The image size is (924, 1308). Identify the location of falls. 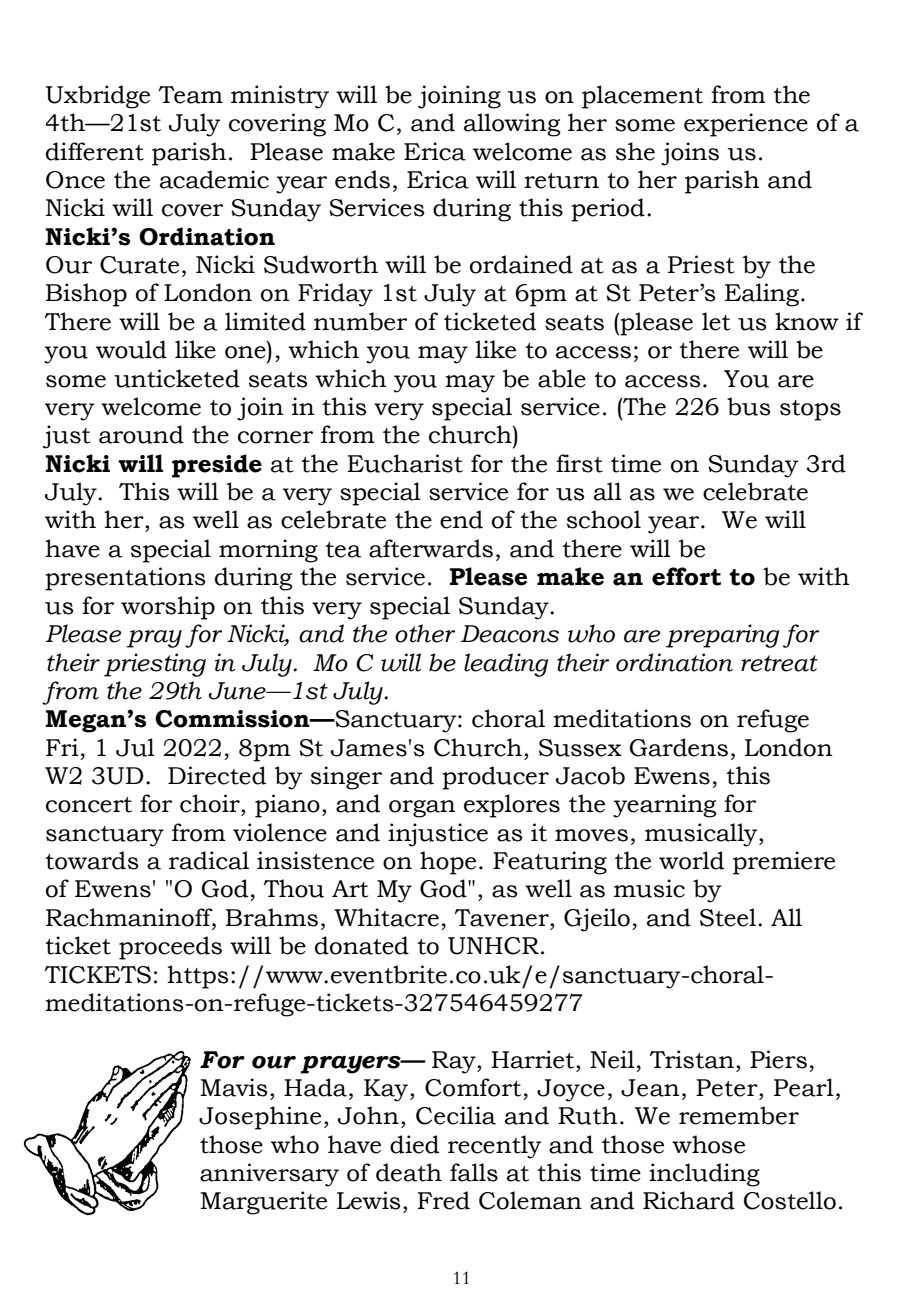
(474, 1172).
